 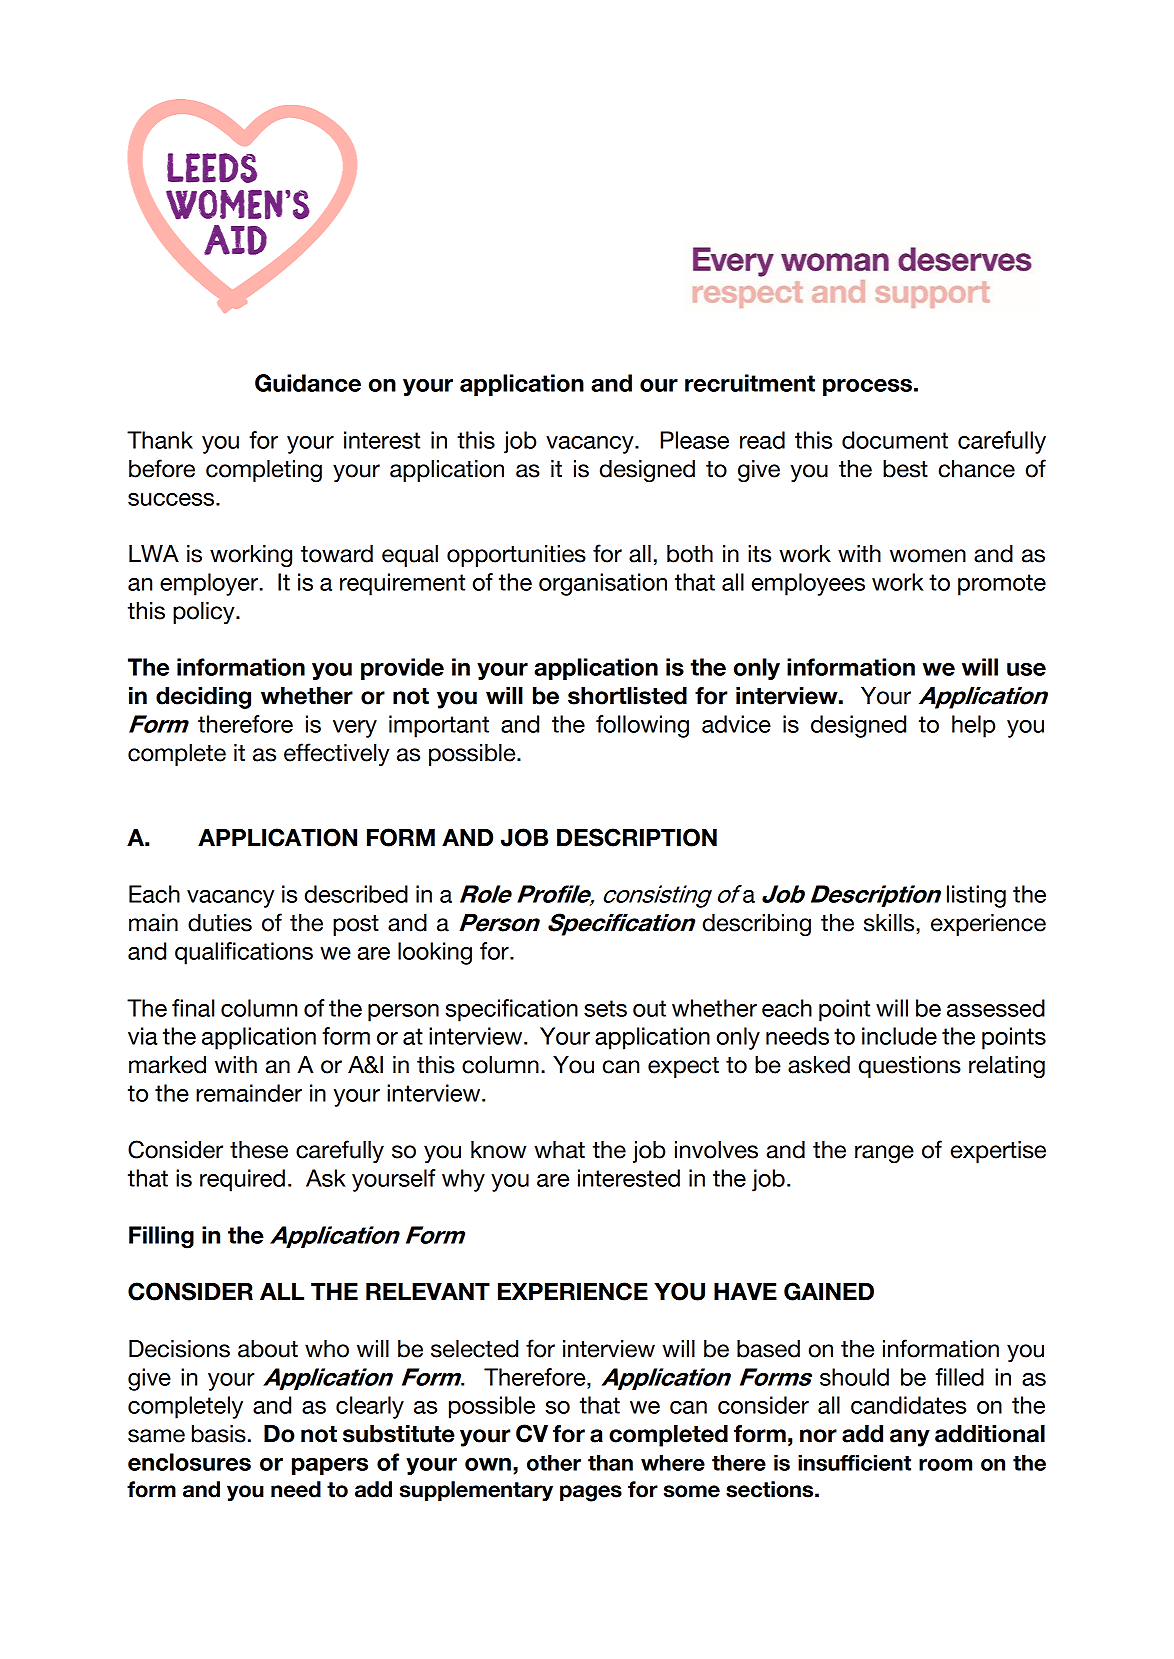 What do you see at coordinates (308, 383) in the screenshot?
I see `Guidance` at bounding box center [308, 383].
